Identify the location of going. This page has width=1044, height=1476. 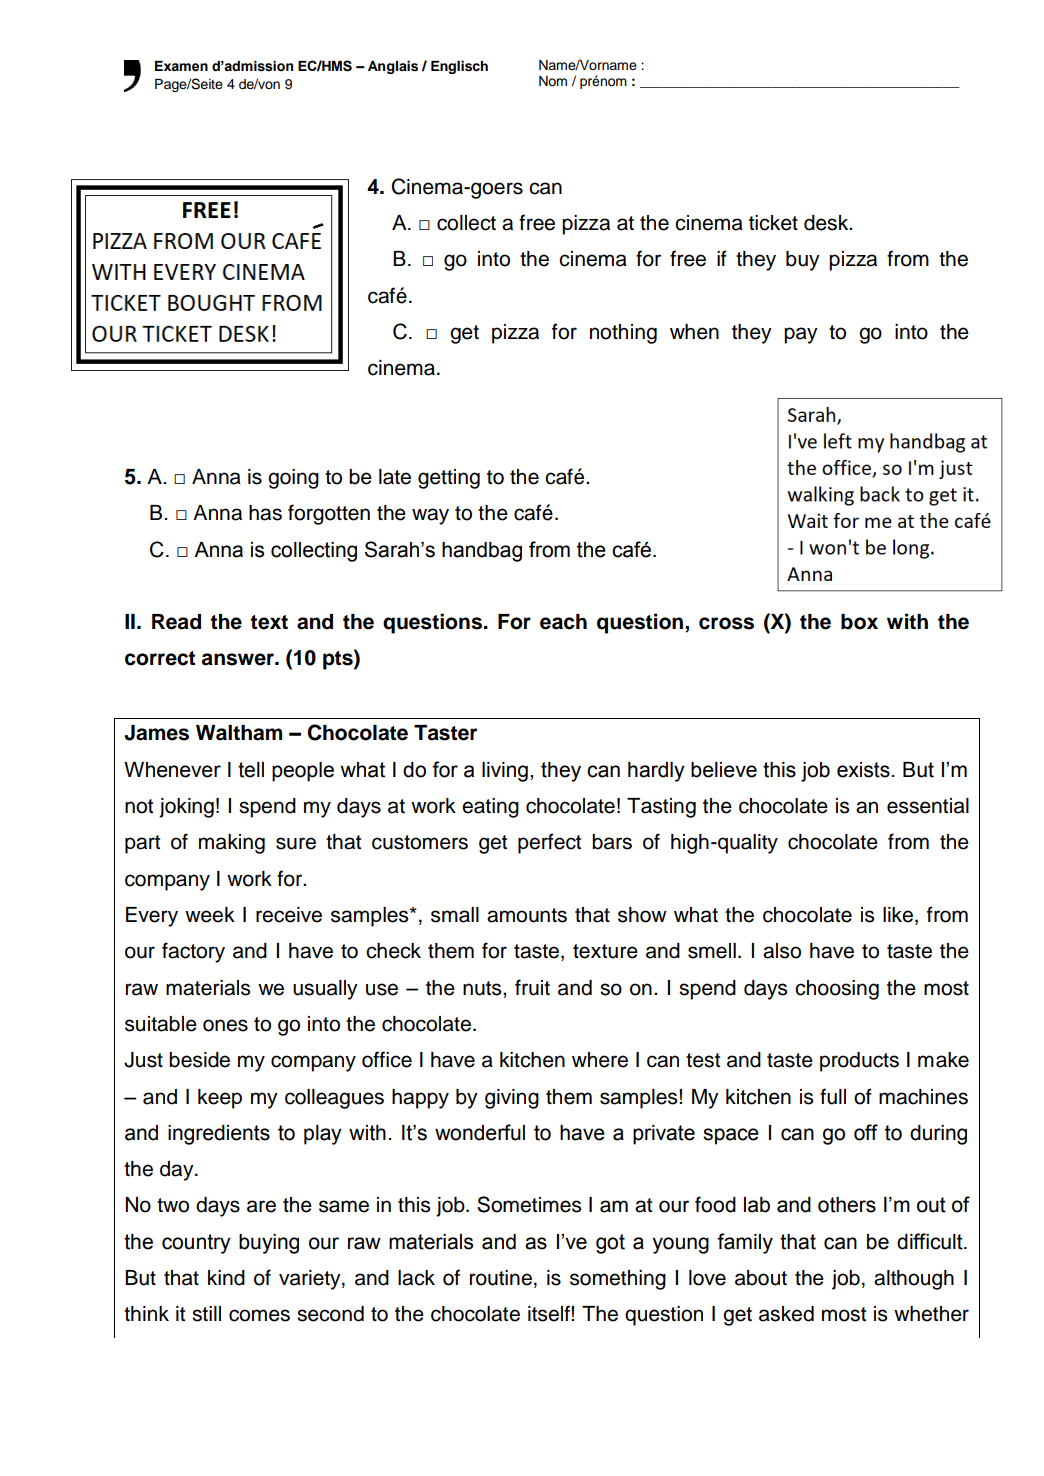
(293, 479).
